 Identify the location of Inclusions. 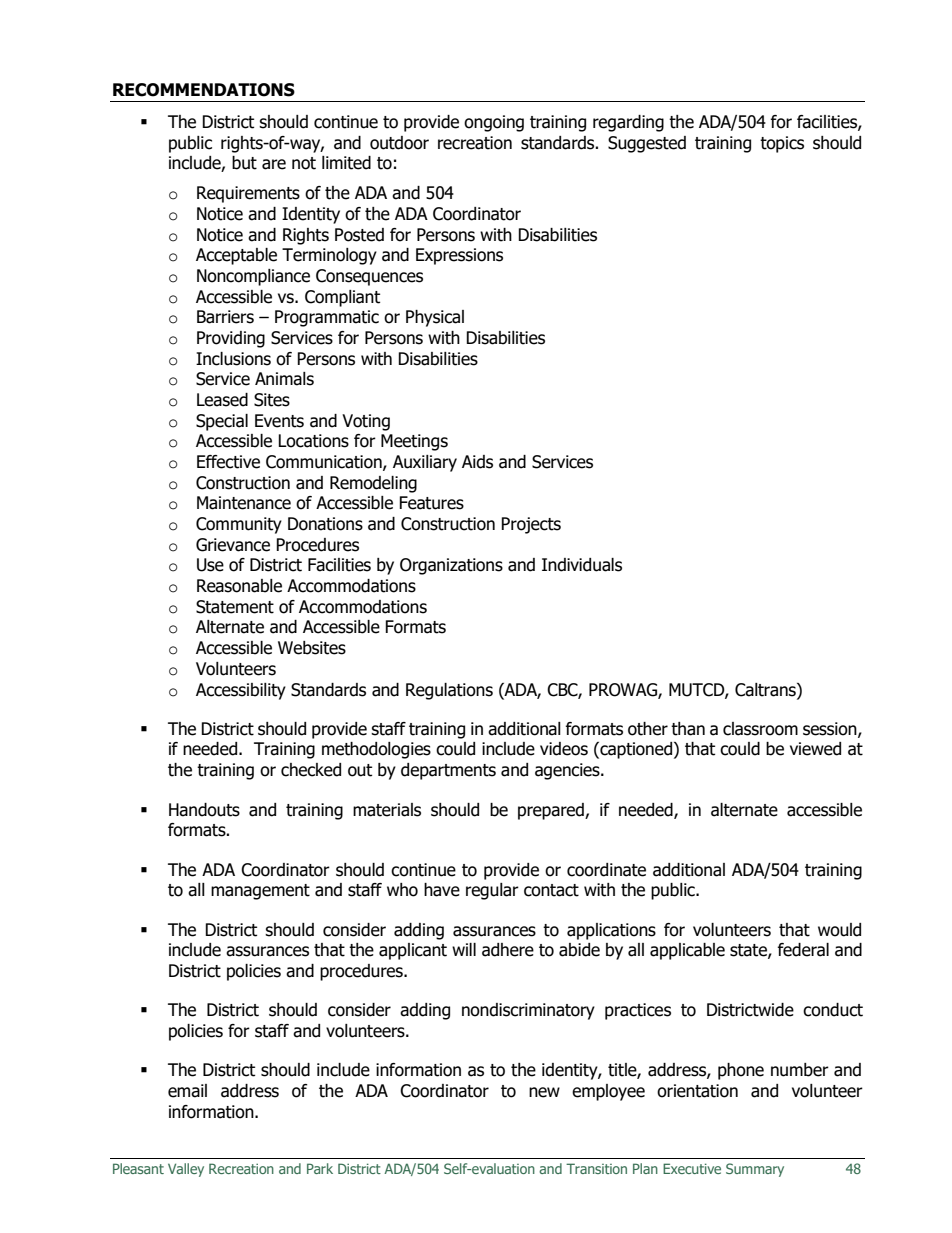
(233, 359).
